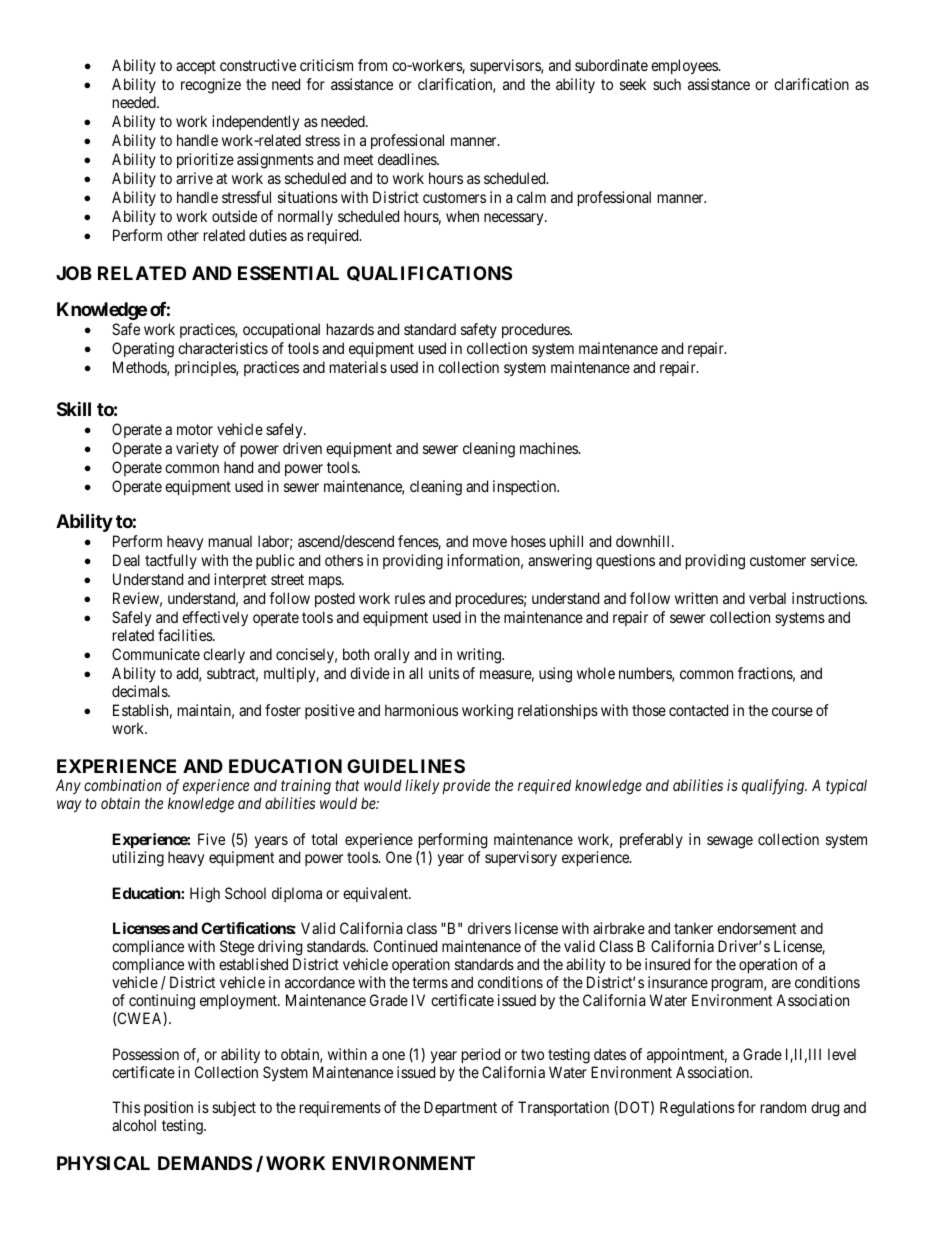  What do you see at coordinates (410, 598) in the screenshot?
I see `rules` at bounding box center [410, 598].
